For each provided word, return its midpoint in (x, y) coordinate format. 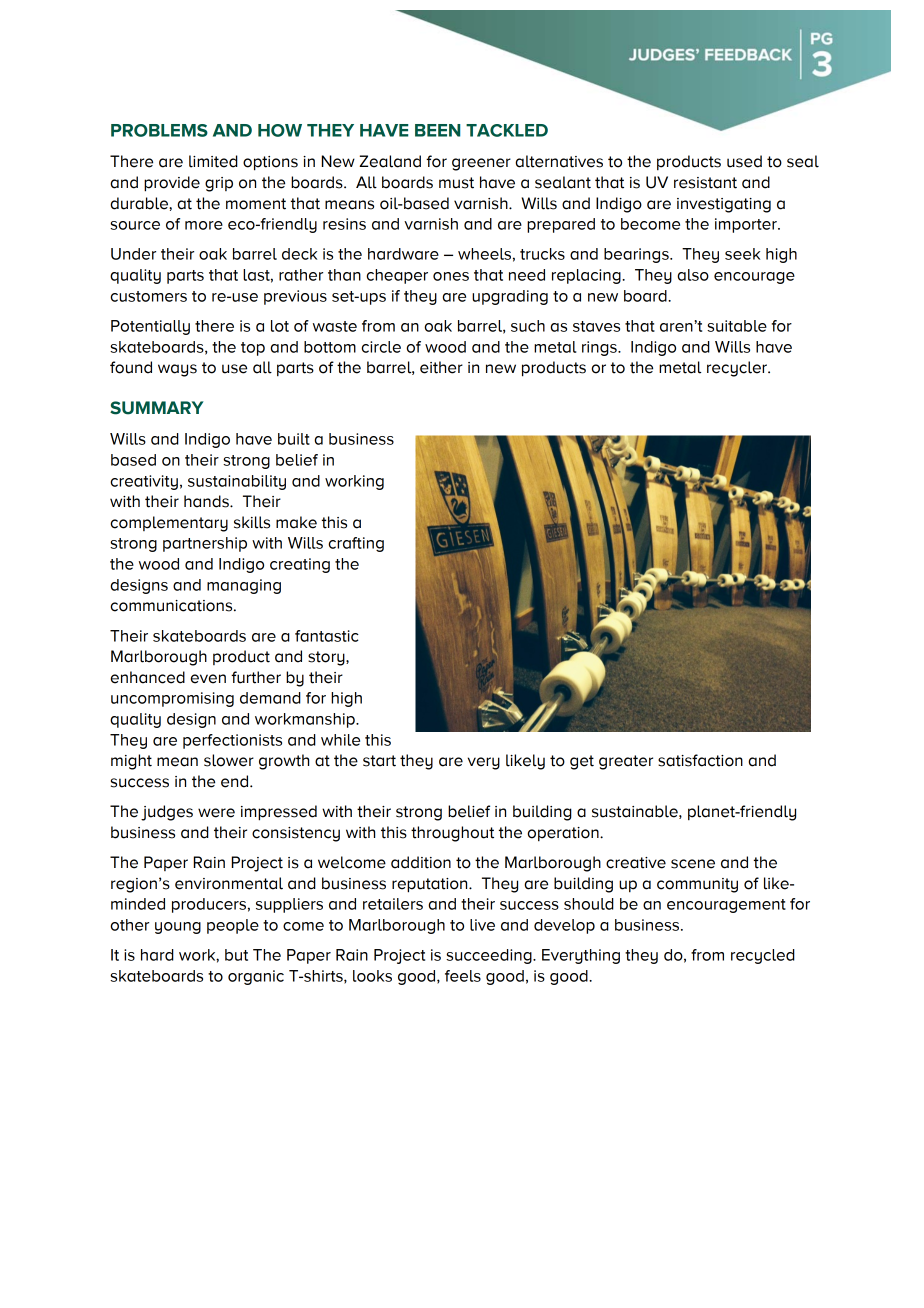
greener (481, 164)
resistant (705, 183)
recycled (763, 956)
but (236, 955)
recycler (738, 369)
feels (463, 976)
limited (213, 161)
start (379, 761)
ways (177, 370)
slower (229, 760)
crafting (356, 544)
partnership (205, 544)
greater (626, 762)
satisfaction (700, 760)
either (441, 367)
